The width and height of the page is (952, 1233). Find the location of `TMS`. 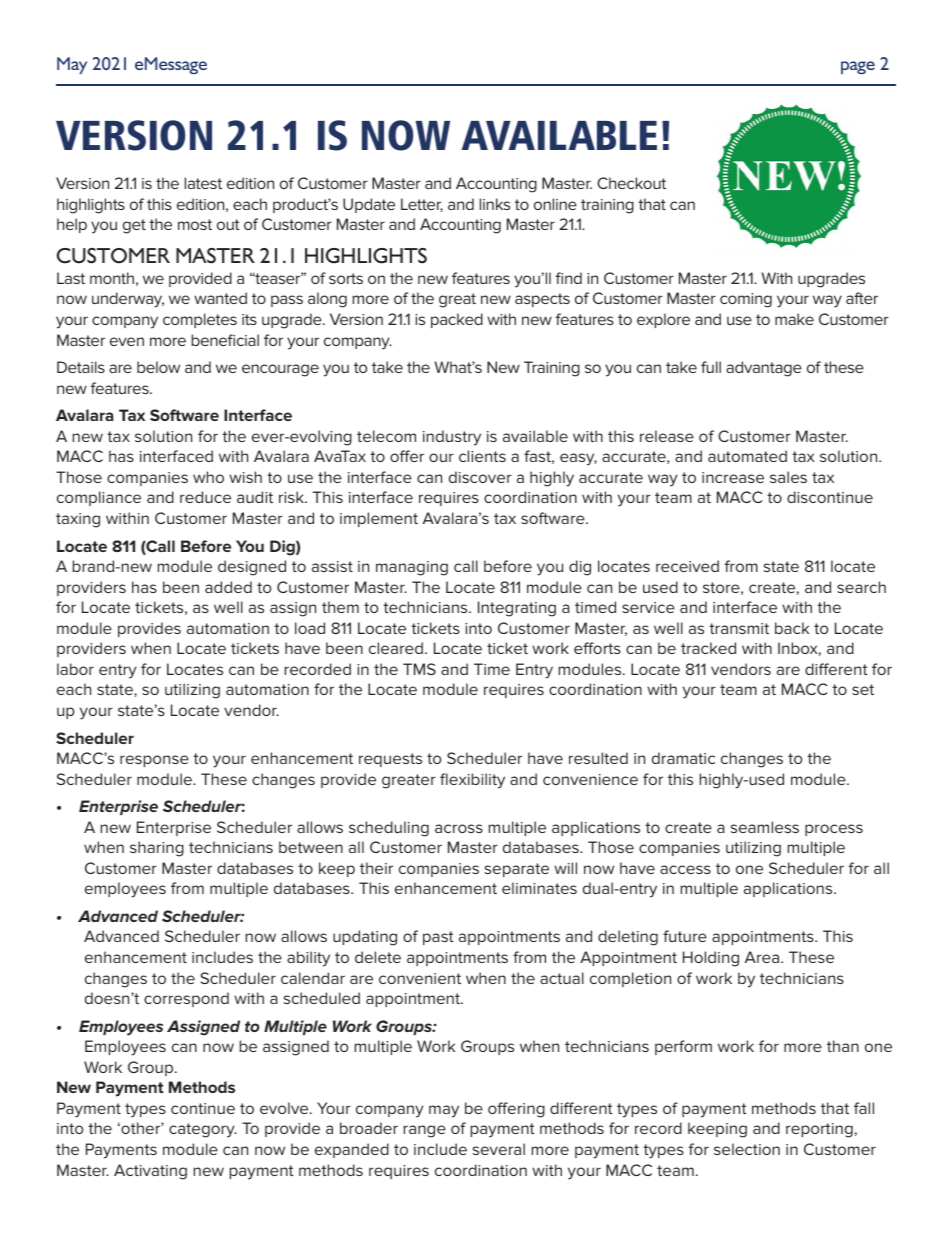

TMS is located at coordinates (419, 669).
